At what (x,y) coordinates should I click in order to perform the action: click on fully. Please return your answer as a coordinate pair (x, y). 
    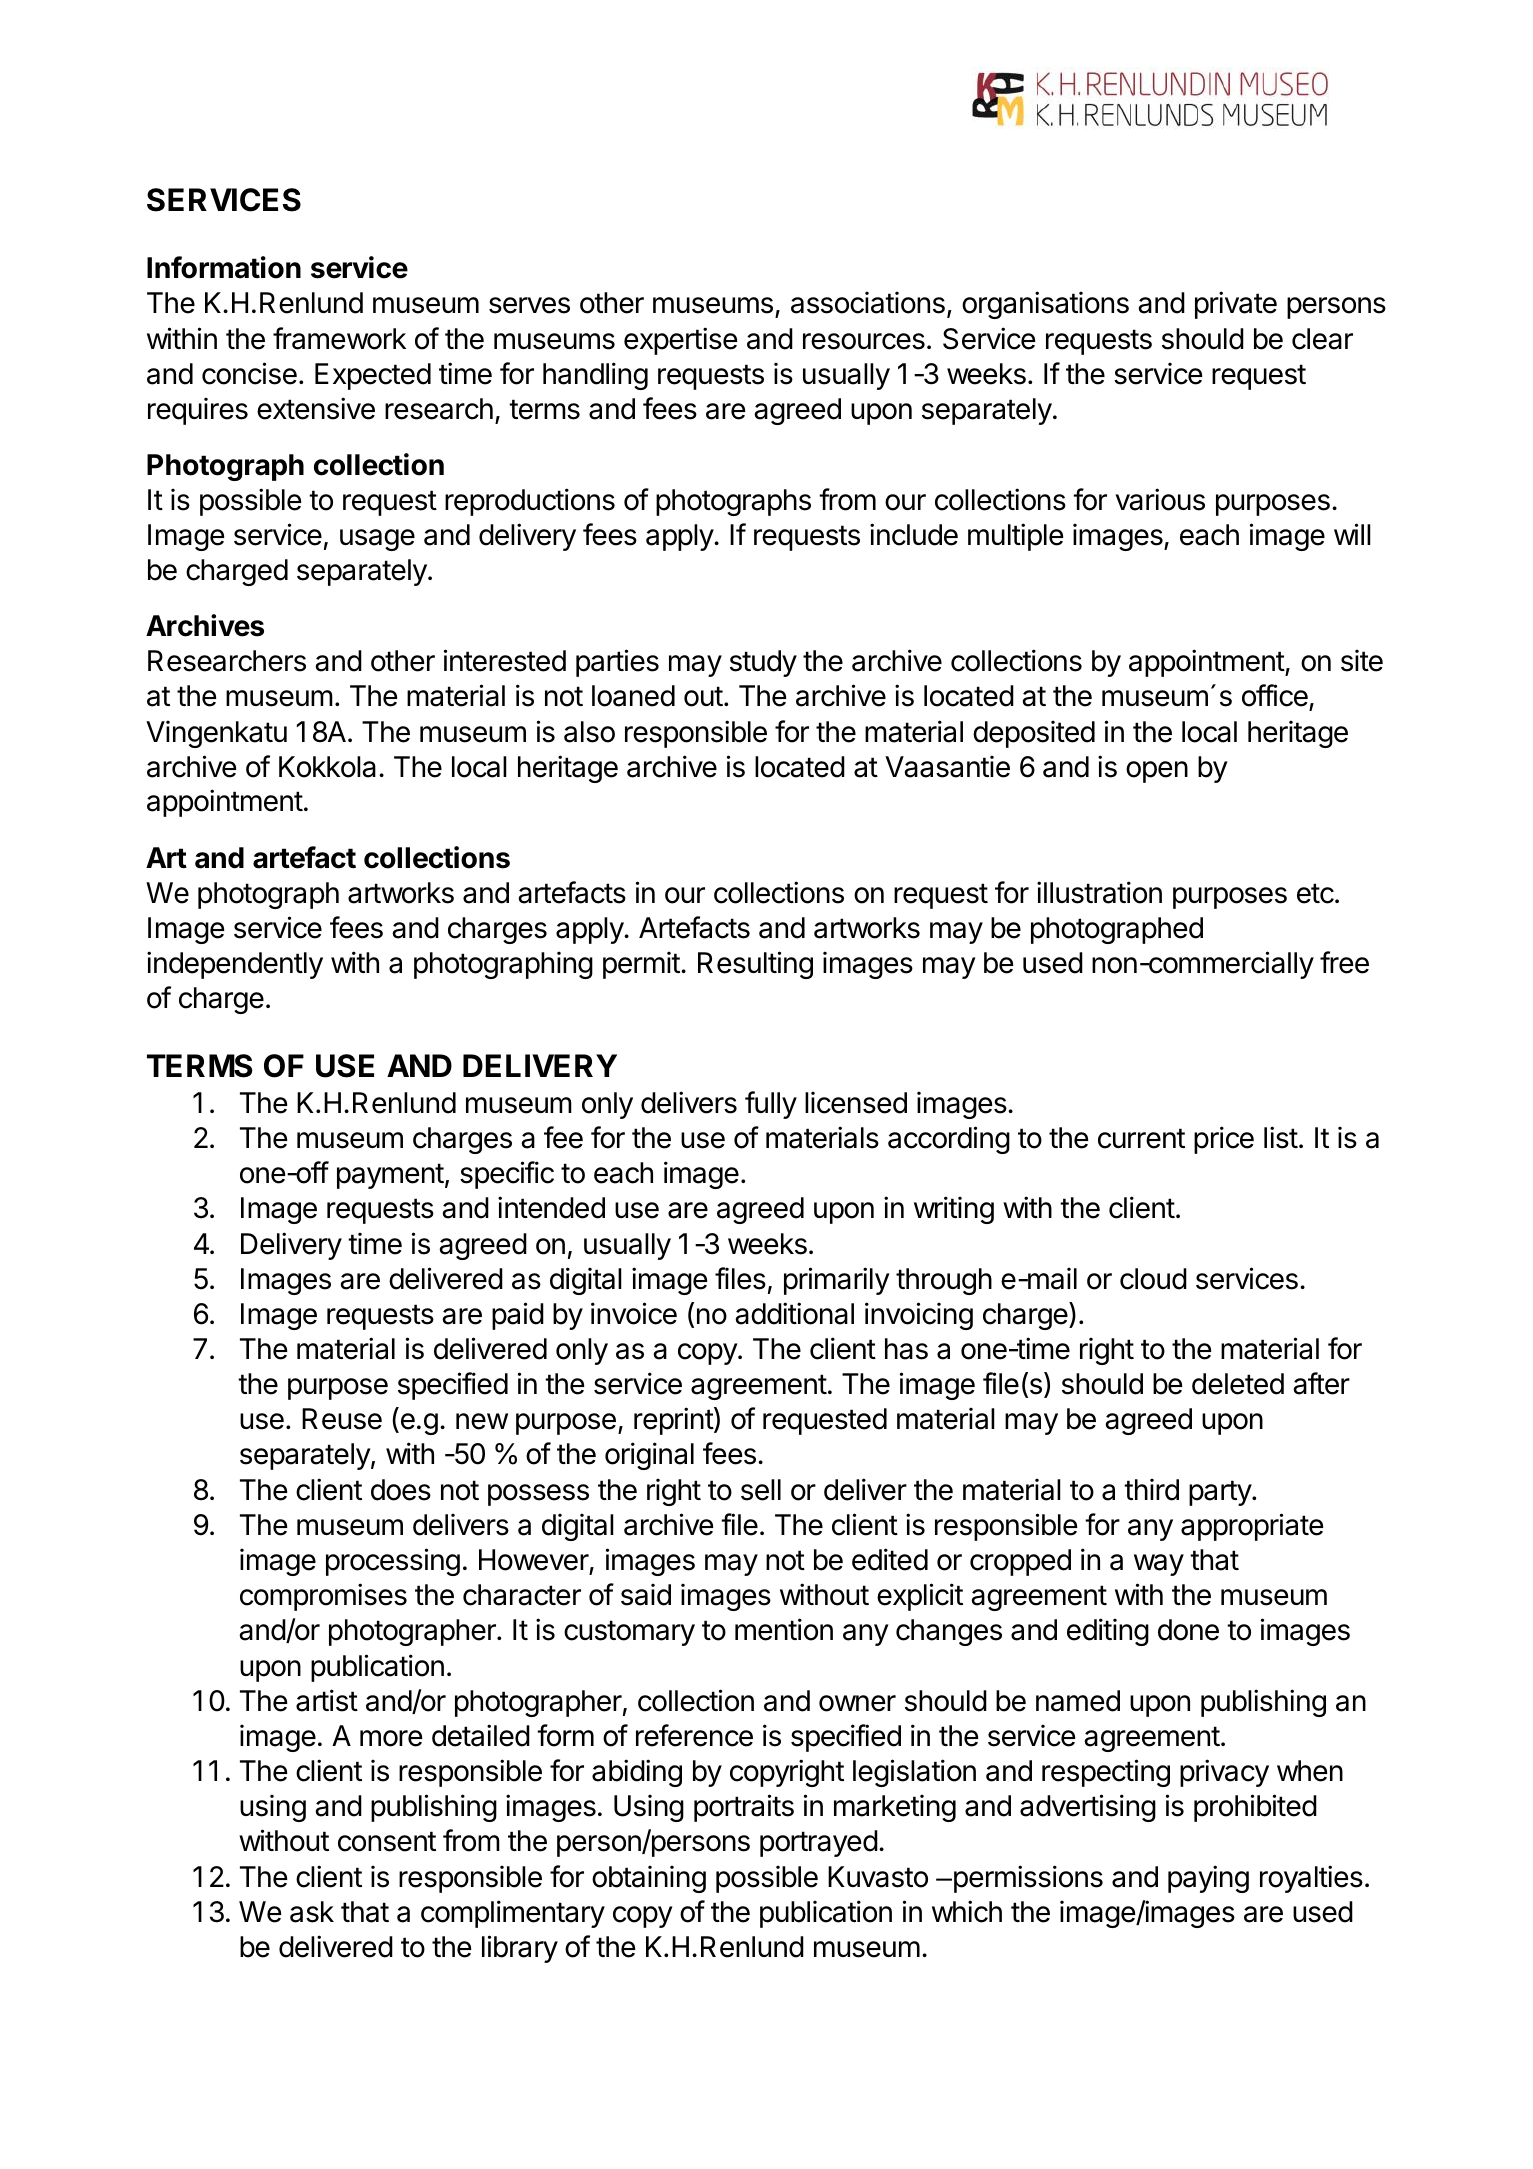
    Looking at the image, I should click on (771, 1105).
